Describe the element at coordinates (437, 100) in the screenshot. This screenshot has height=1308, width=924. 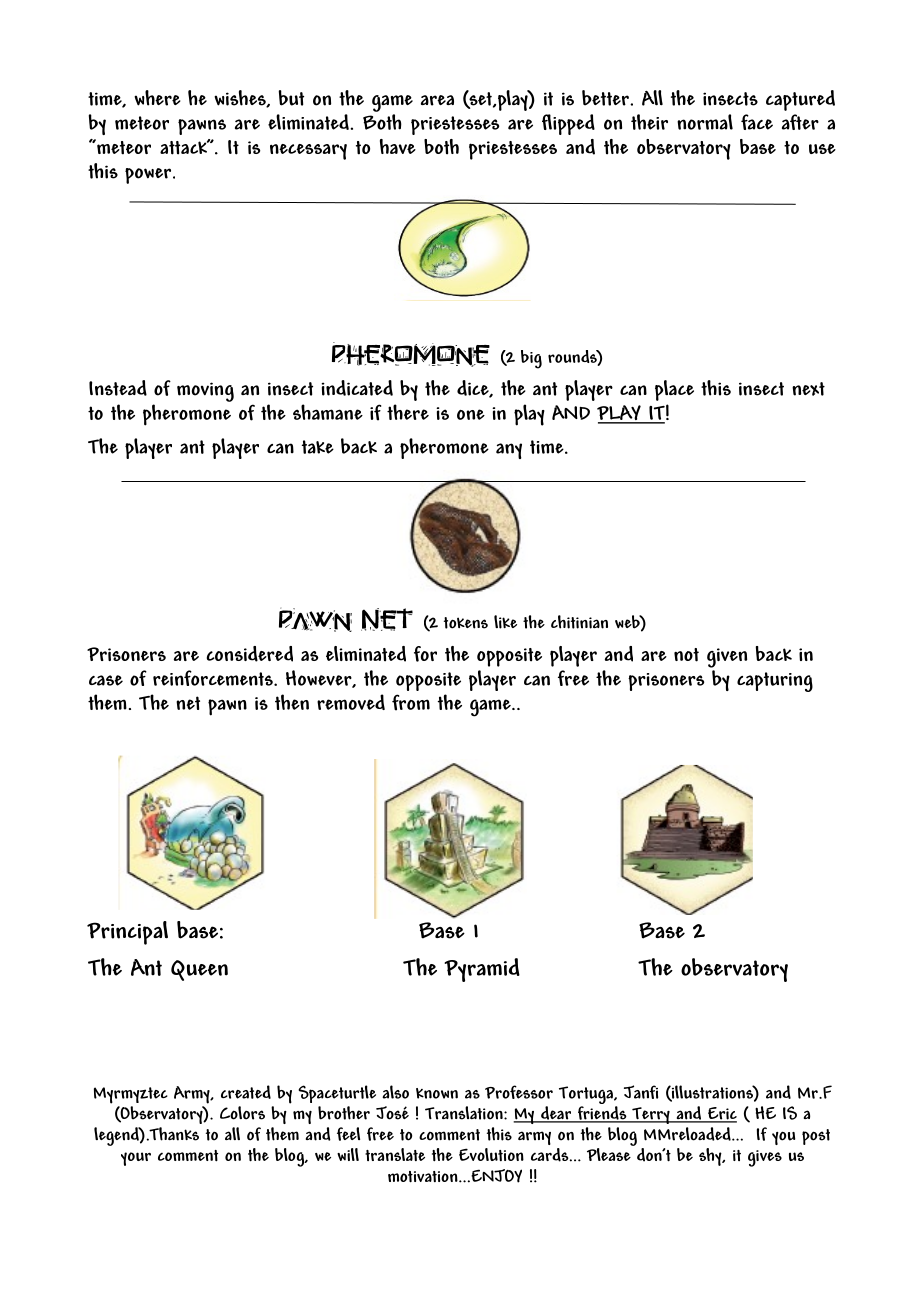
I see `area` at that location.
